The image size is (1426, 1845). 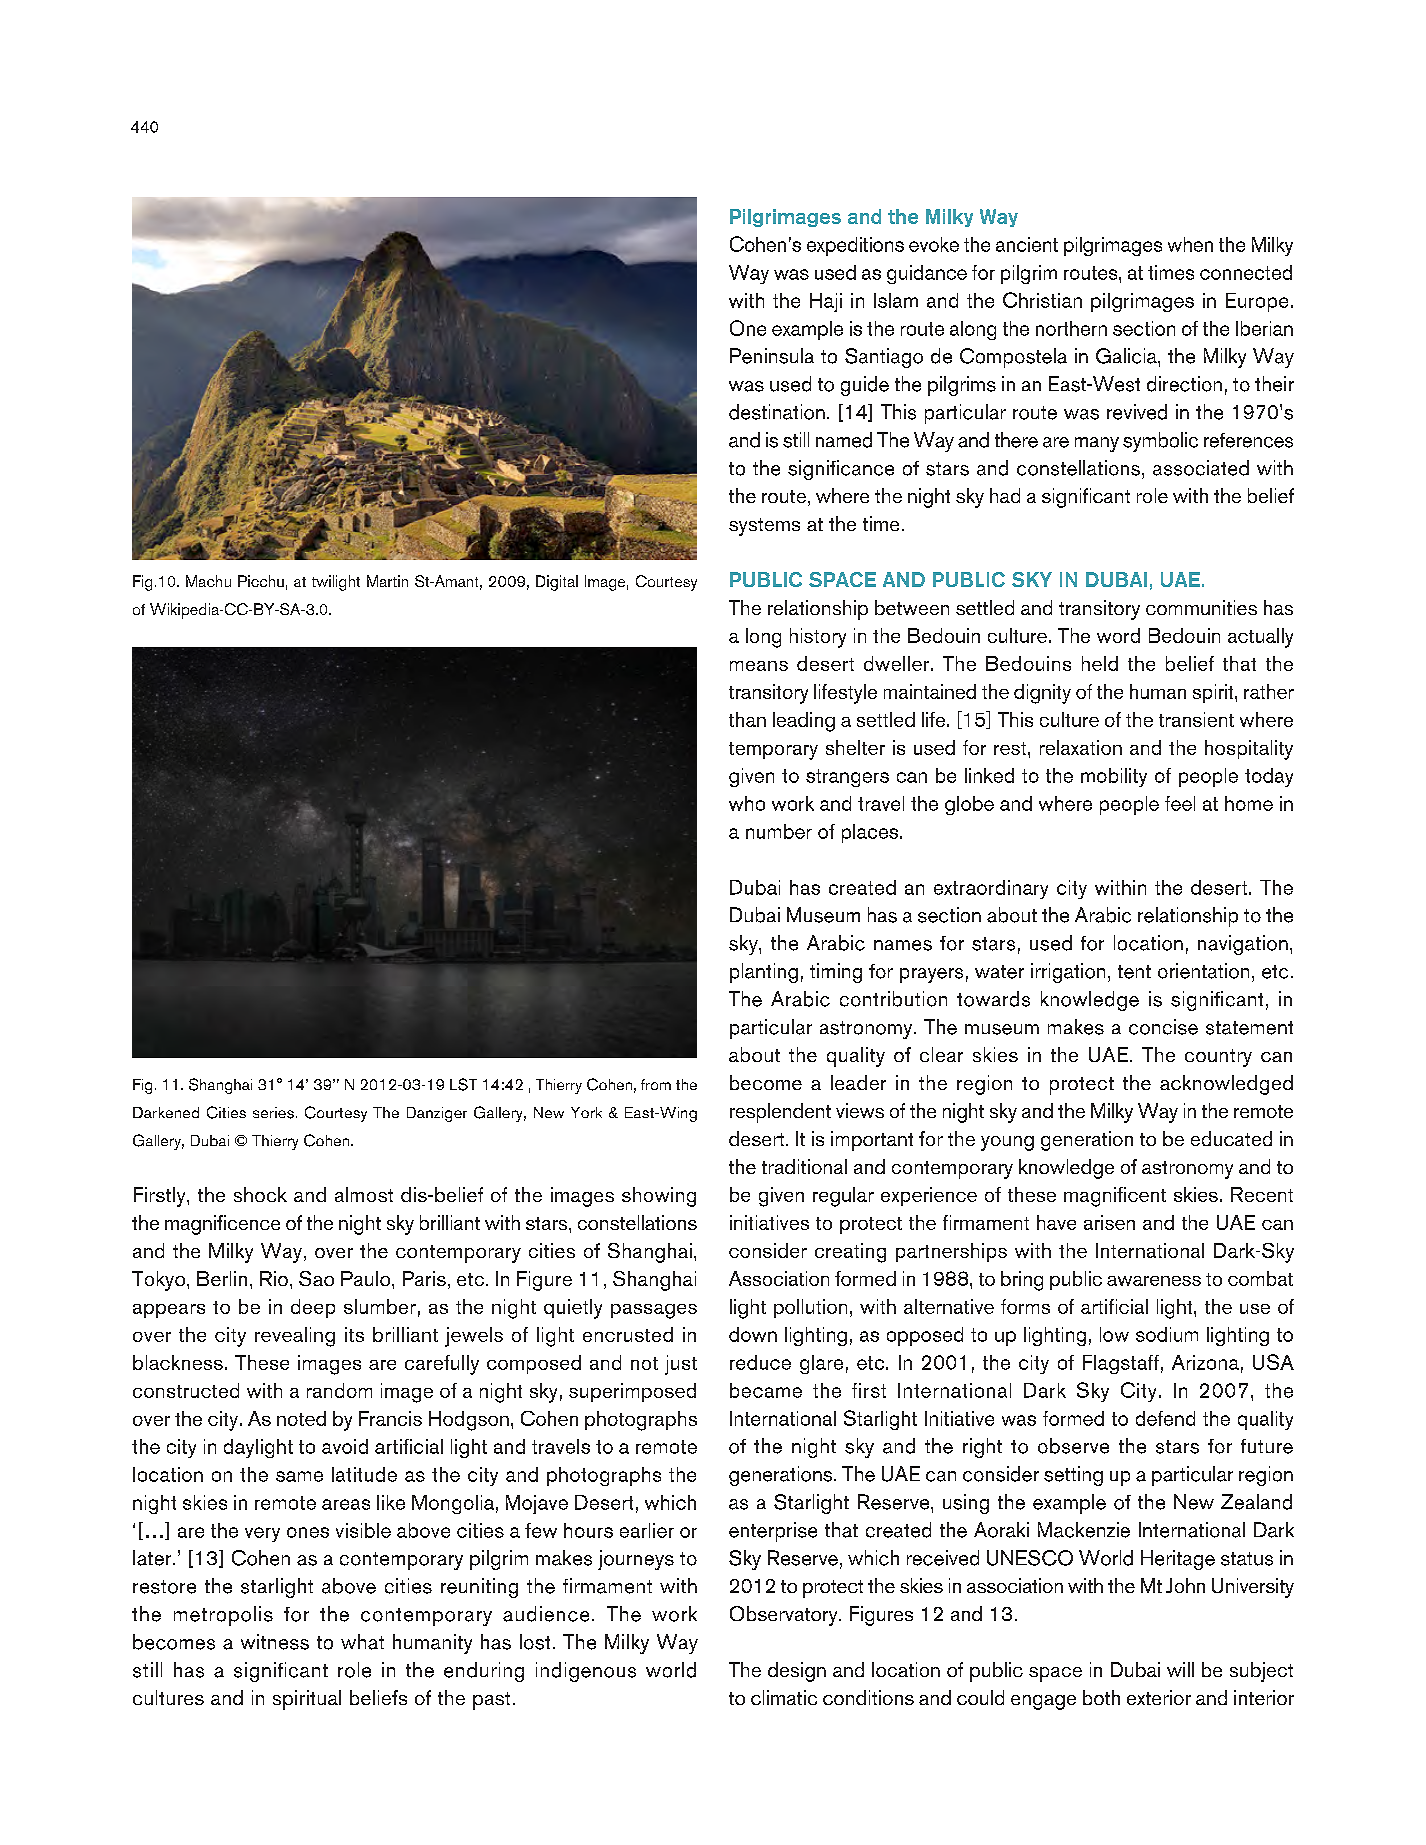 I want to click on design, so click(x=797, y=1672).
